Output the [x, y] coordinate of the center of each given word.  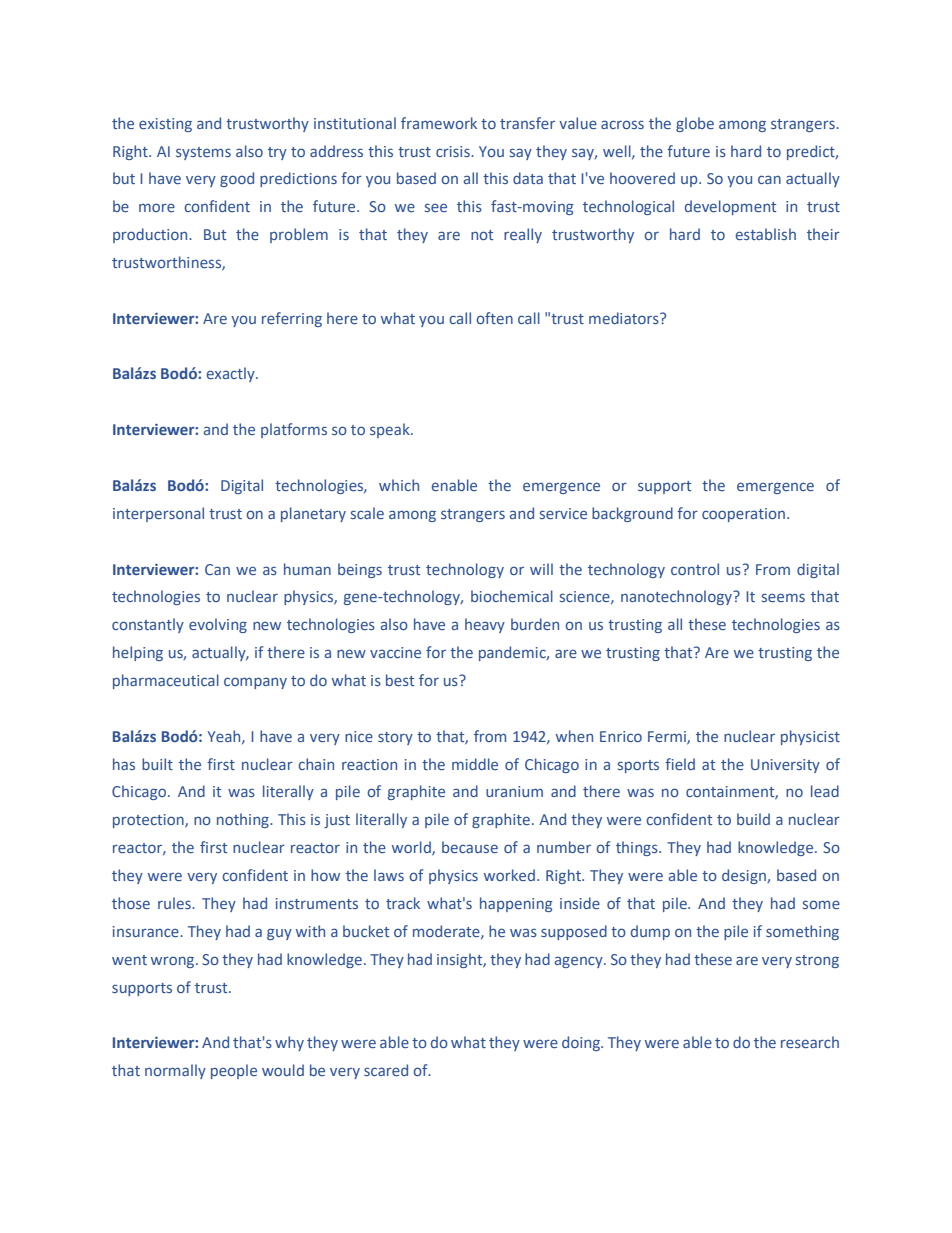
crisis [454, 151]
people [234, 1071]
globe [695, 124]
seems [783, 597]
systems [203, 153]
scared [386, 1070]
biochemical [512, 596]
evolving [218, 625]
